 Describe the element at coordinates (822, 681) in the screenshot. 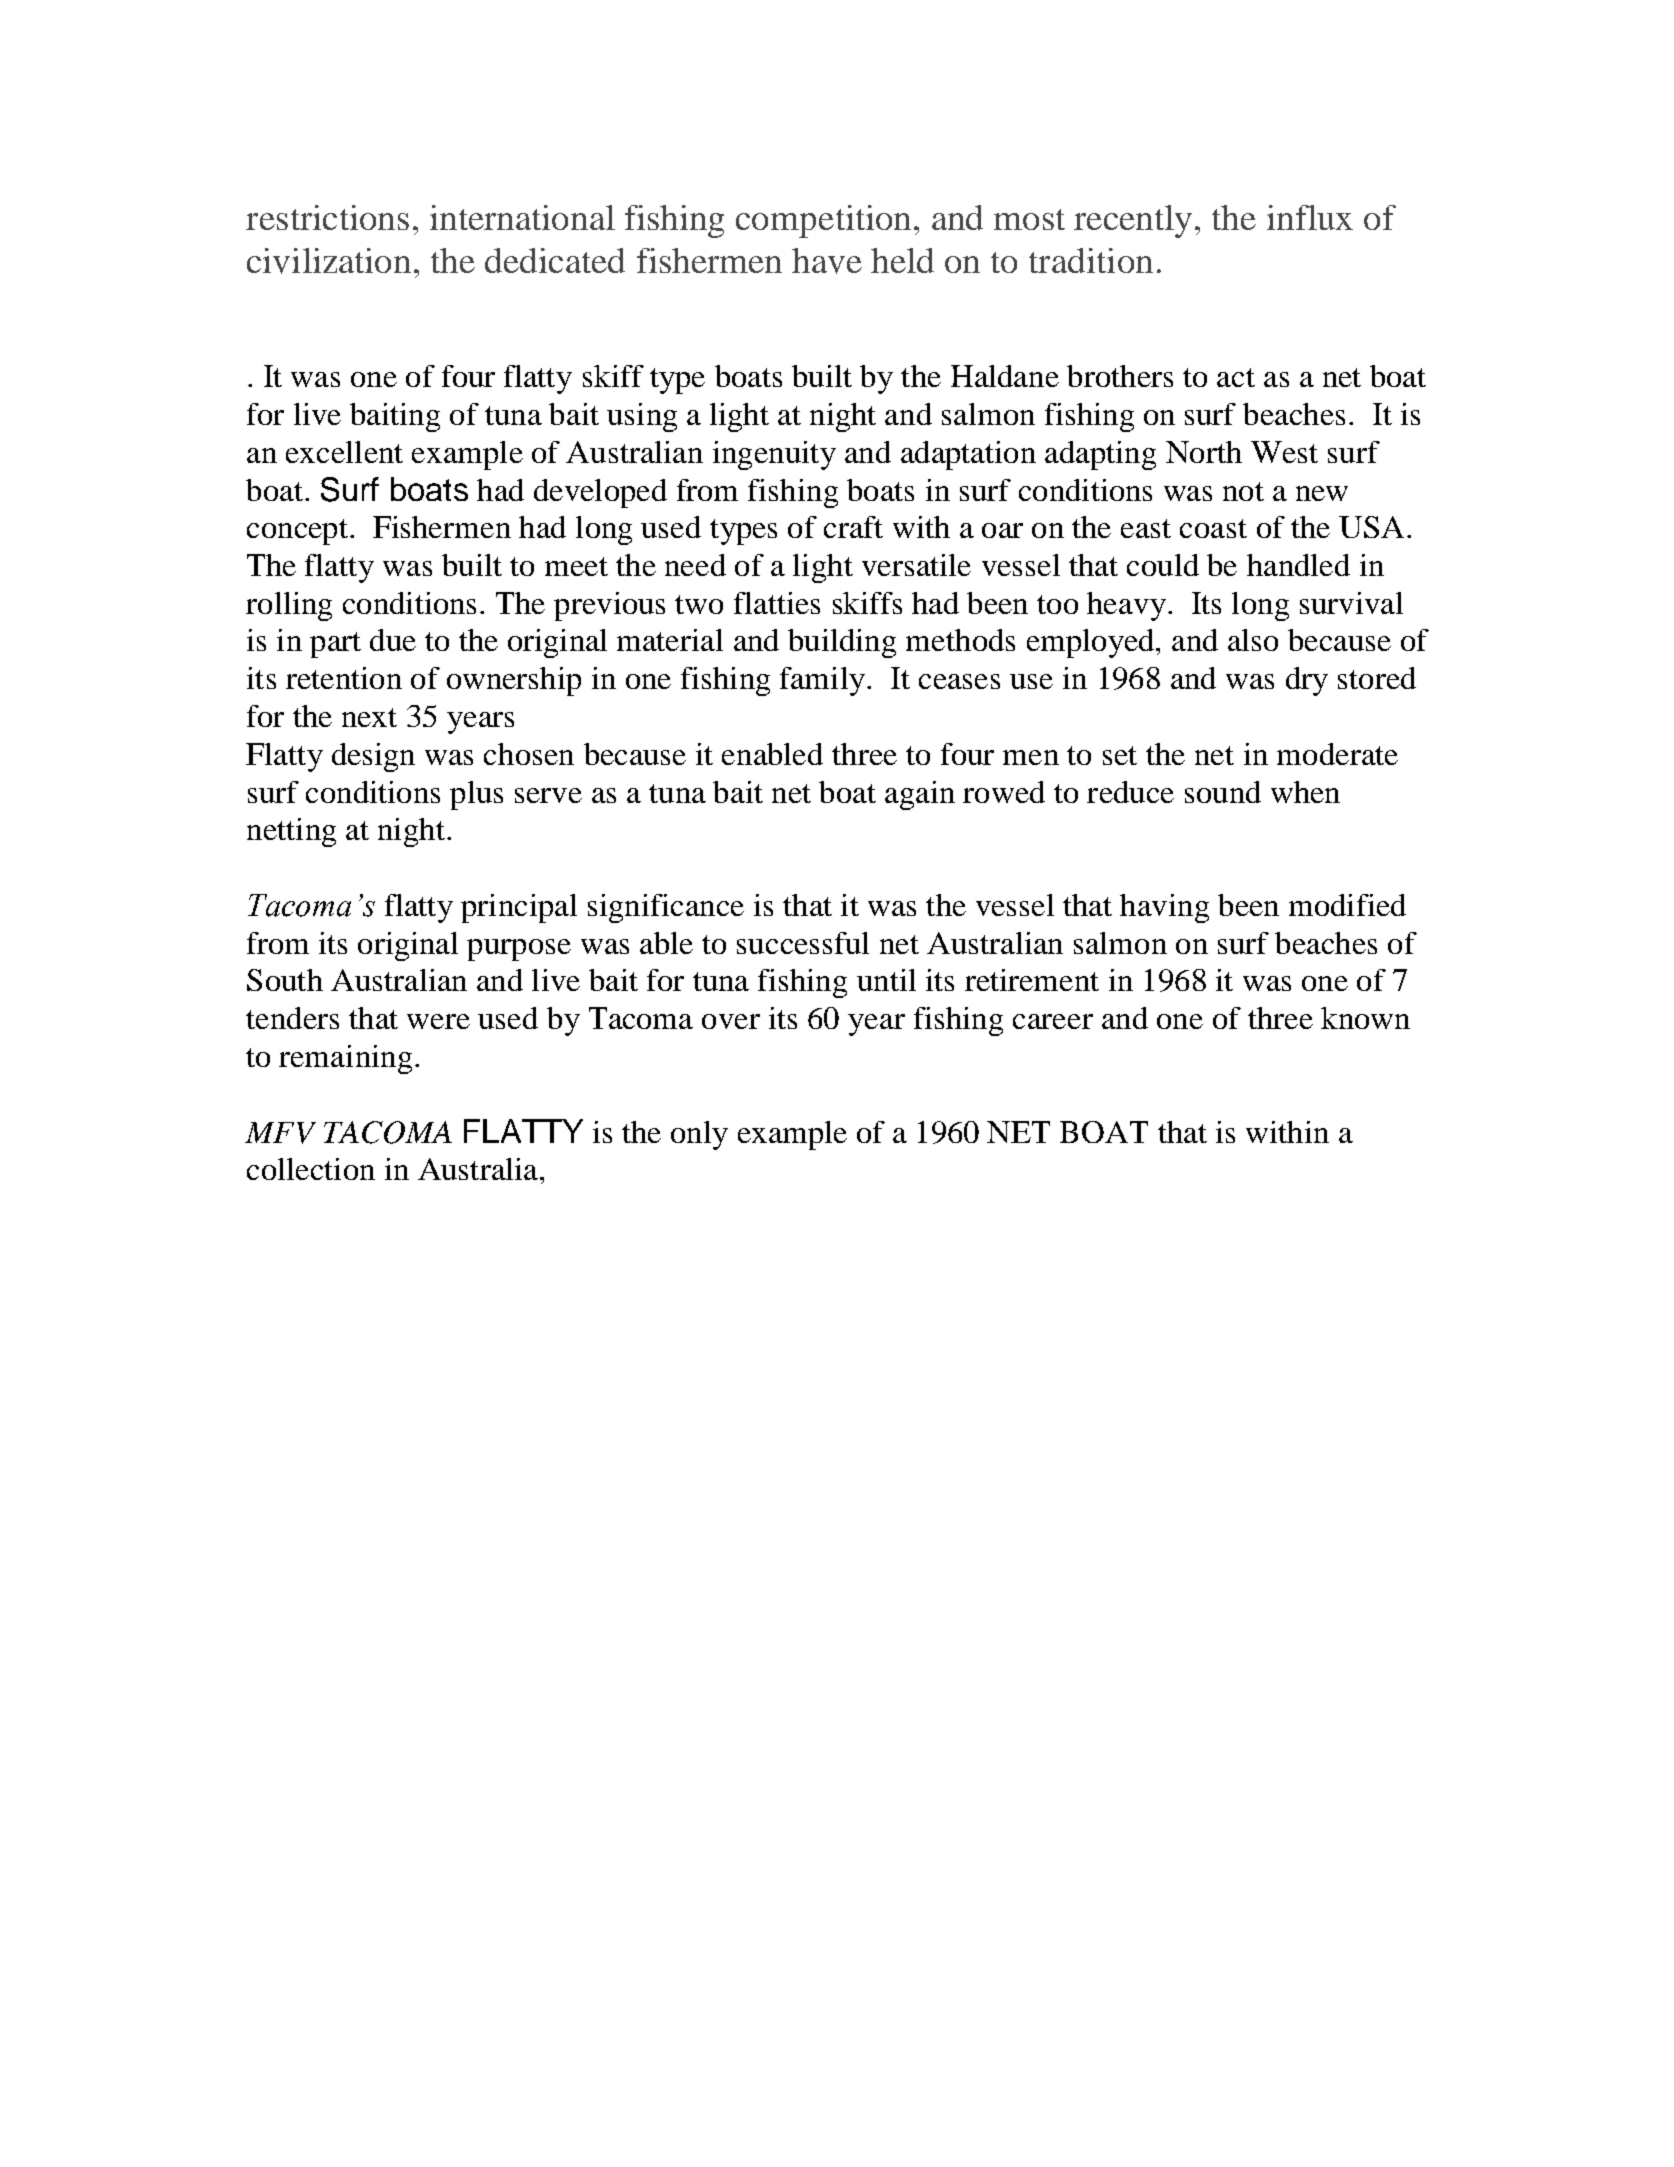

I see `family` at that location.
